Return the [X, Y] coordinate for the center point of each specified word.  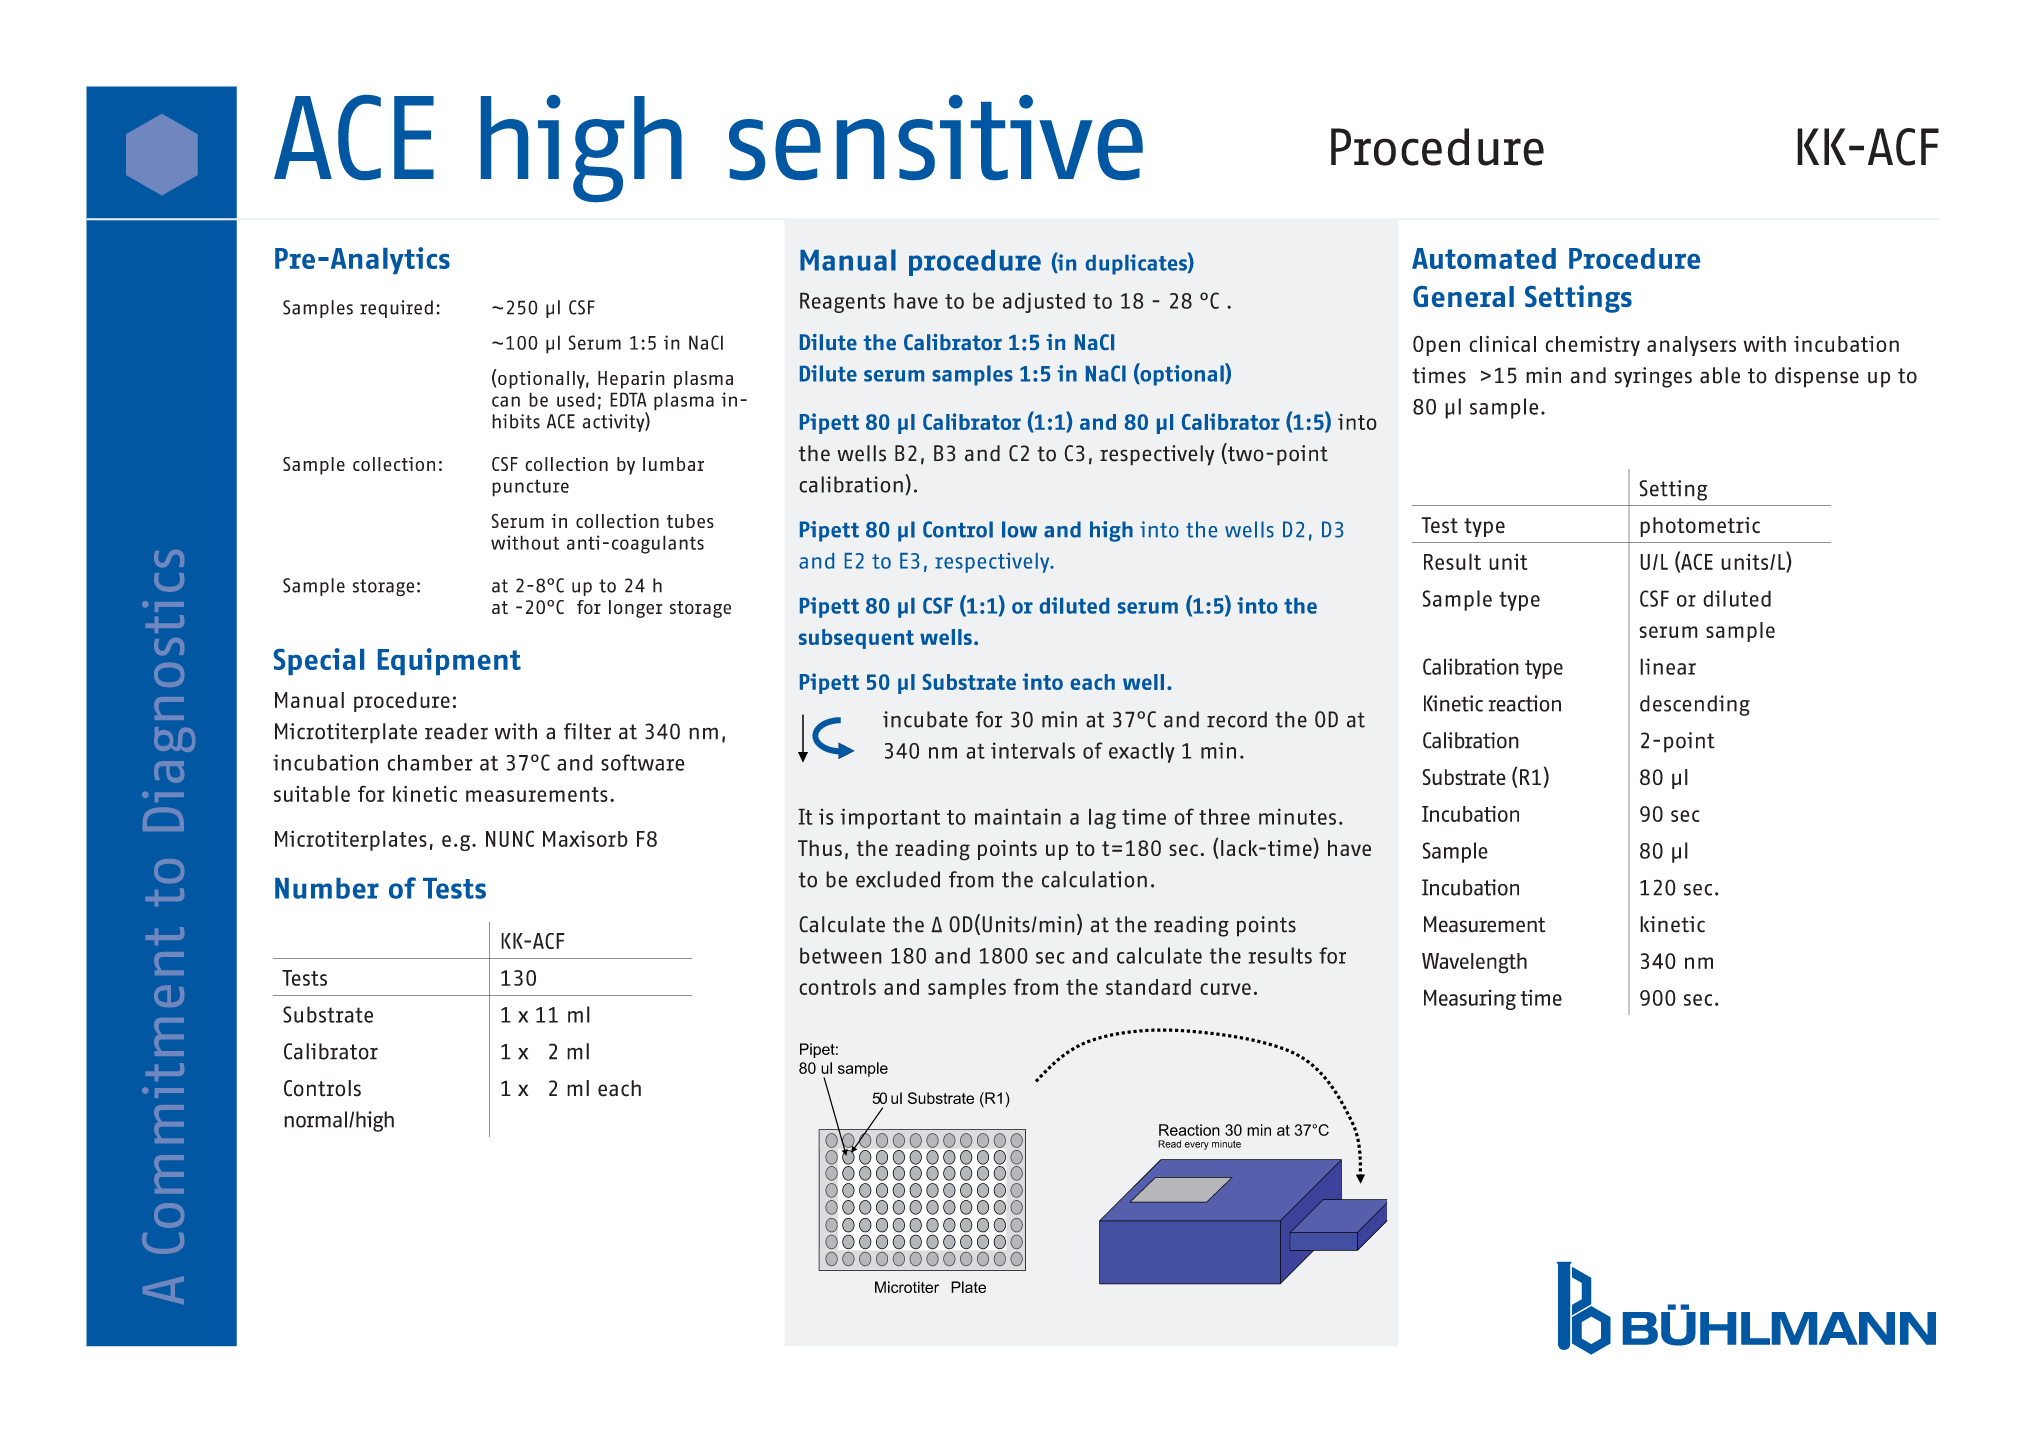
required [396, 309]
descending [1695, 705]
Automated [1484, 258]
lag [1102, 818]
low [1019, 529]
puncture [530, 488]
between [841, 955]
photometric [1700, 527]
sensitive [936, 137]
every [1197, 1146]
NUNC [510, 838]
